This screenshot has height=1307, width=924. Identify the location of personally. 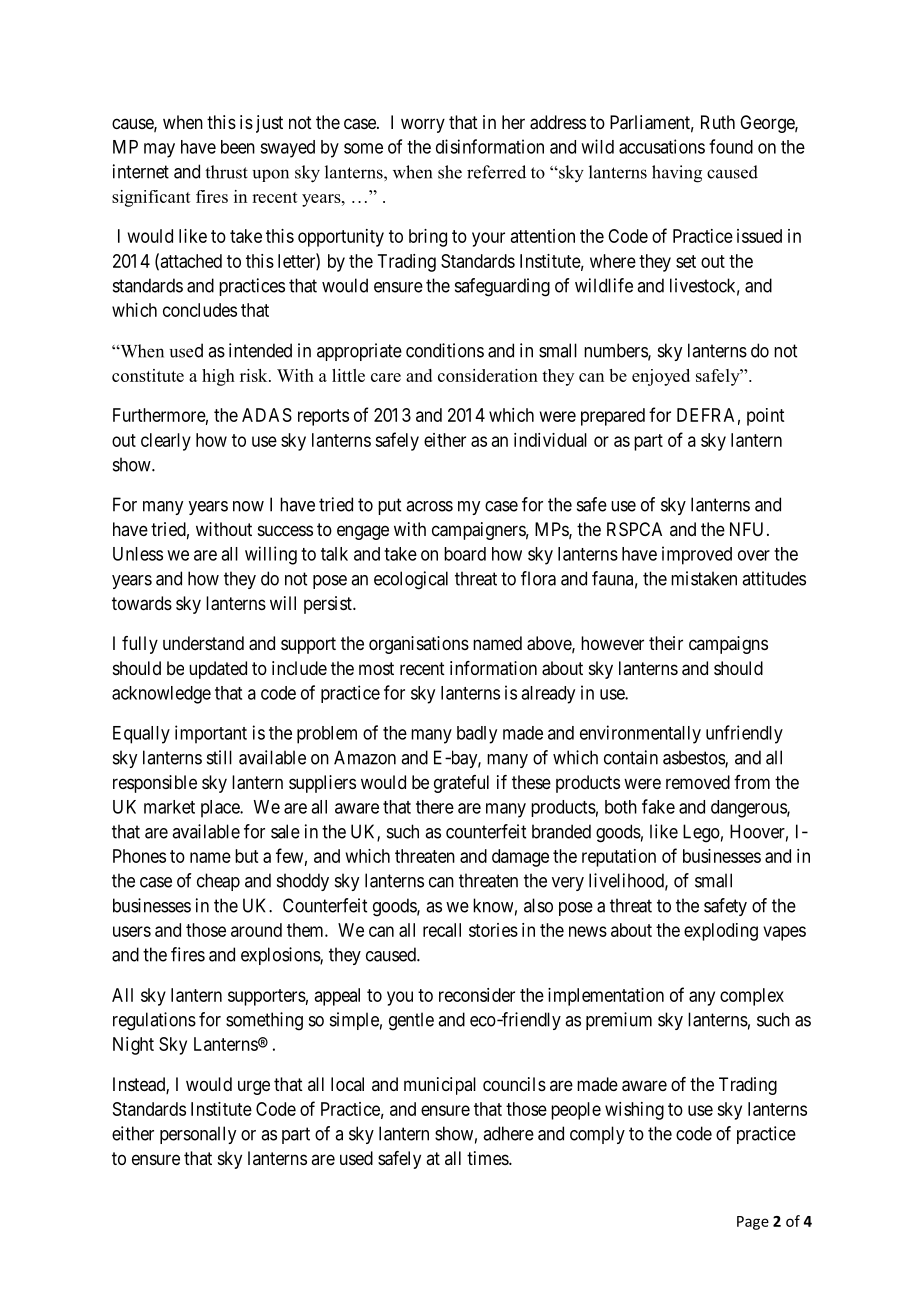
(198, 1135).
